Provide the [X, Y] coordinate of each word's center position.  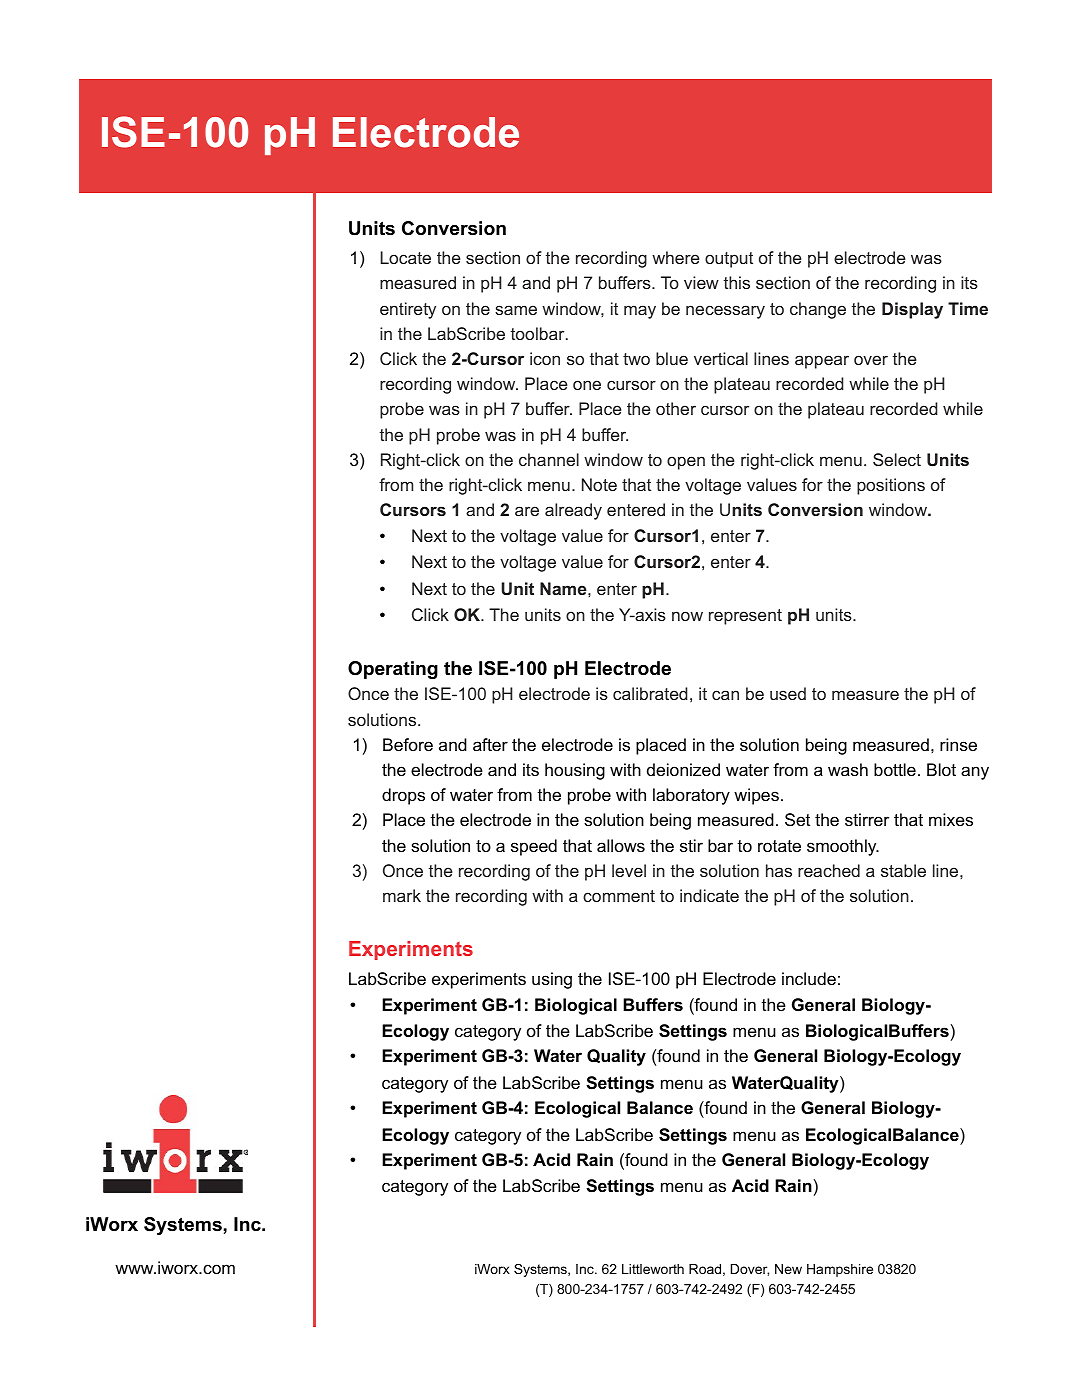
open [686, 463]
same [516, 310]
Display [912, 310]
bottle [895, 770]
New [788, 1269]
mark [402, 895]
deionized [683, 770]
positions [891, 486]
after [490, 745]
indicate [709, 895]
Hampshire [840, 1270]
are [527, 511]
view [701, 282]
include [809, 979]
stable [903, 870]
